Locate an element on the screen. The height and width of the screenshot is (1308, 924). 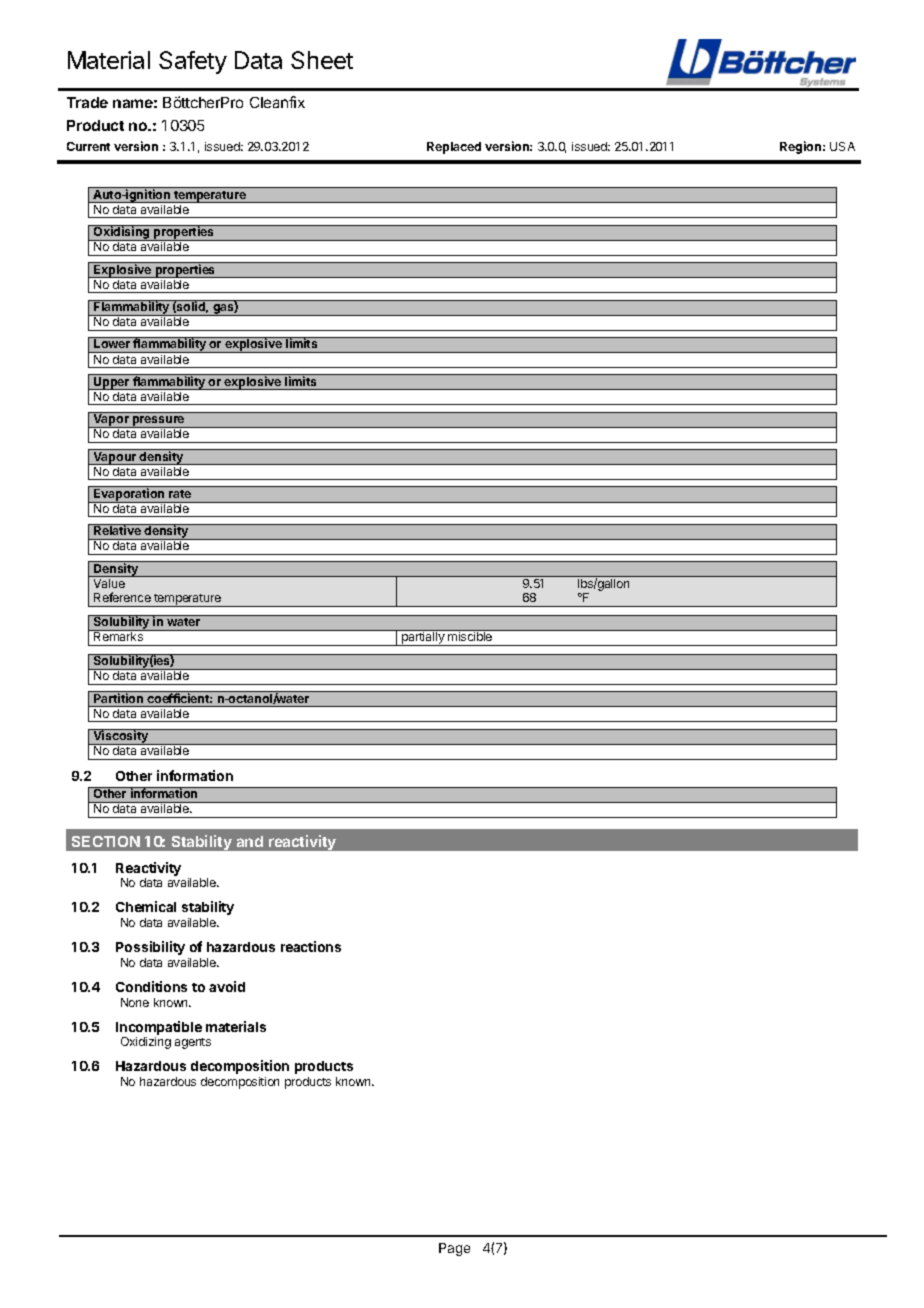
agents is located at coordinates (193, 1043).
